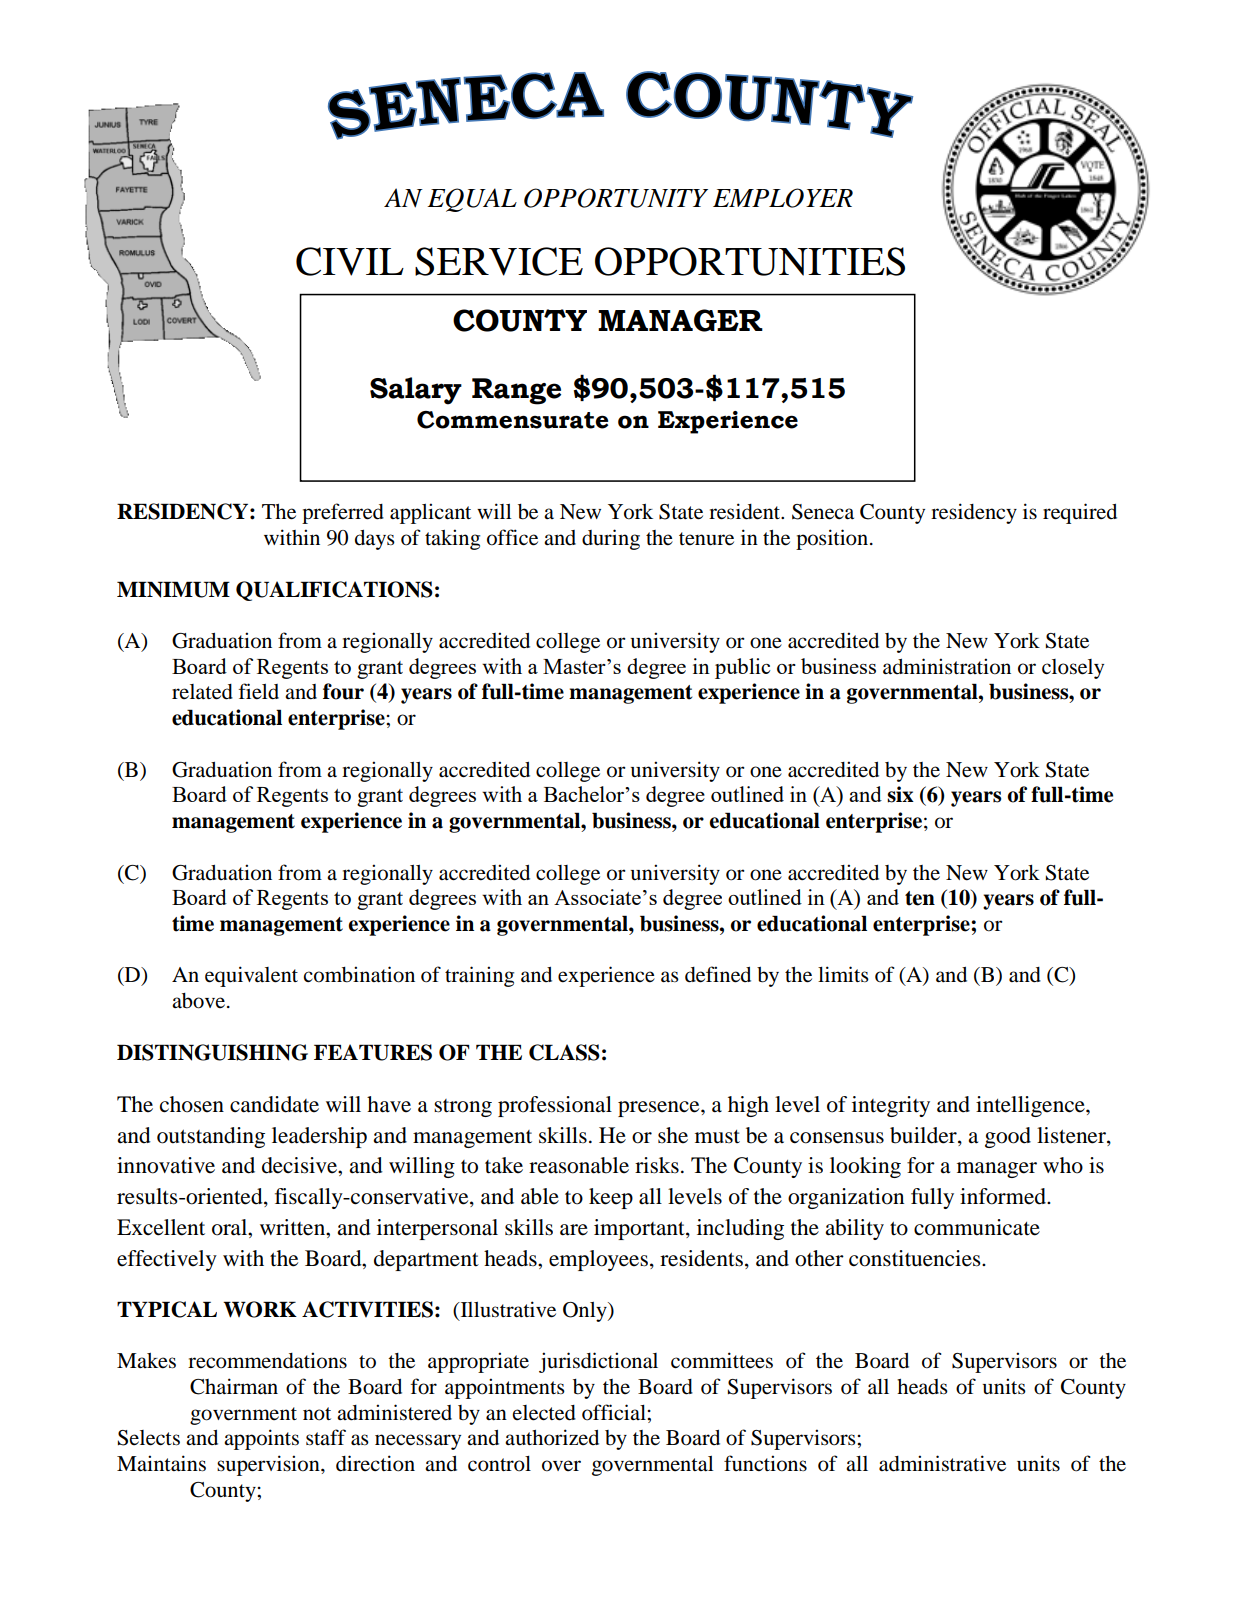 This screenshot has height=1610, width=1244. I want to click on OPPORTUNITY, so click(616, 198).
